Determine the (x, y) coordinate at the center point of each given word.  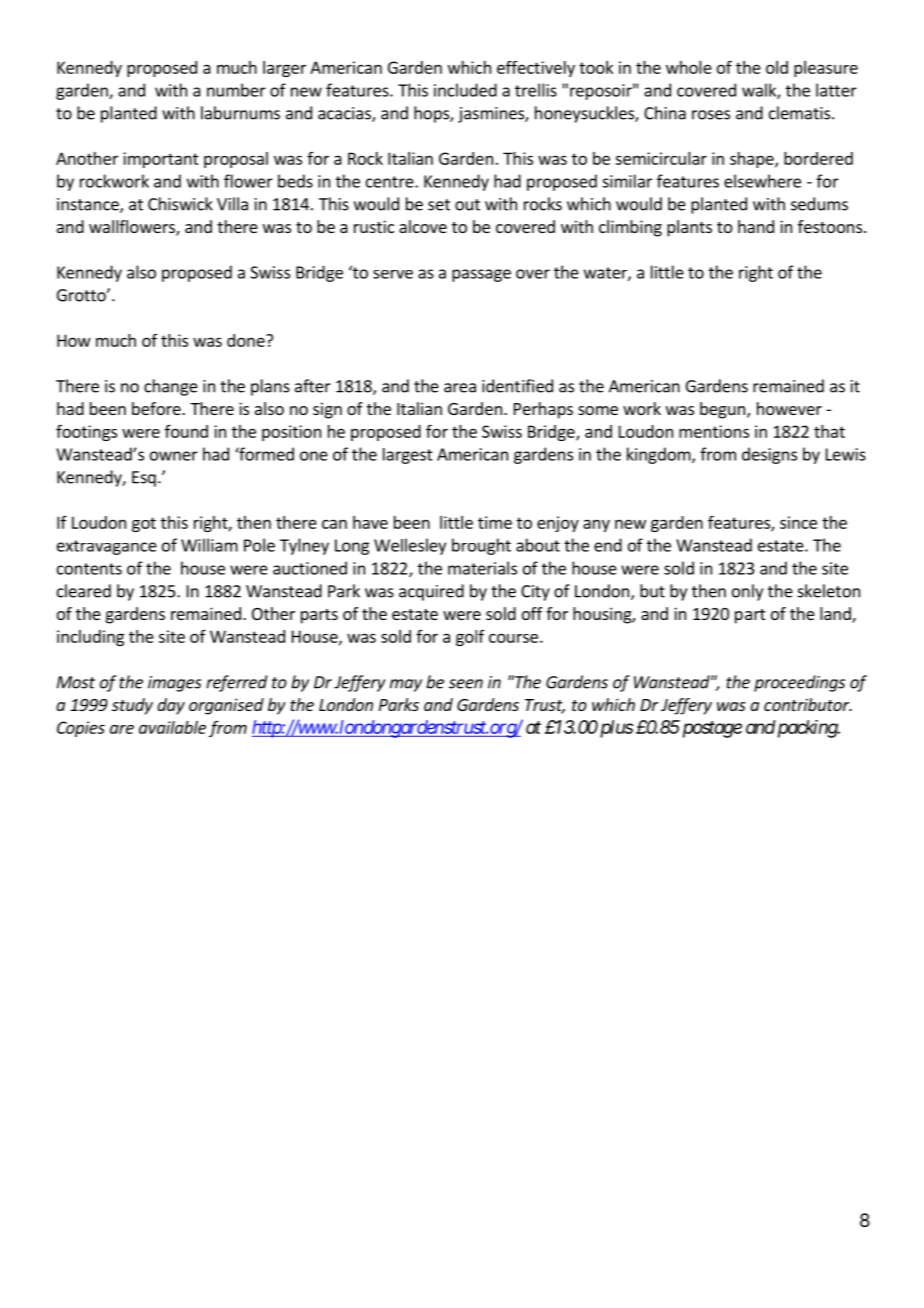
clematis (801, 113)
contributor (808, 704)
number (236, 90)
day (171, 706)
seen (466, 684)
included (465, 90)
